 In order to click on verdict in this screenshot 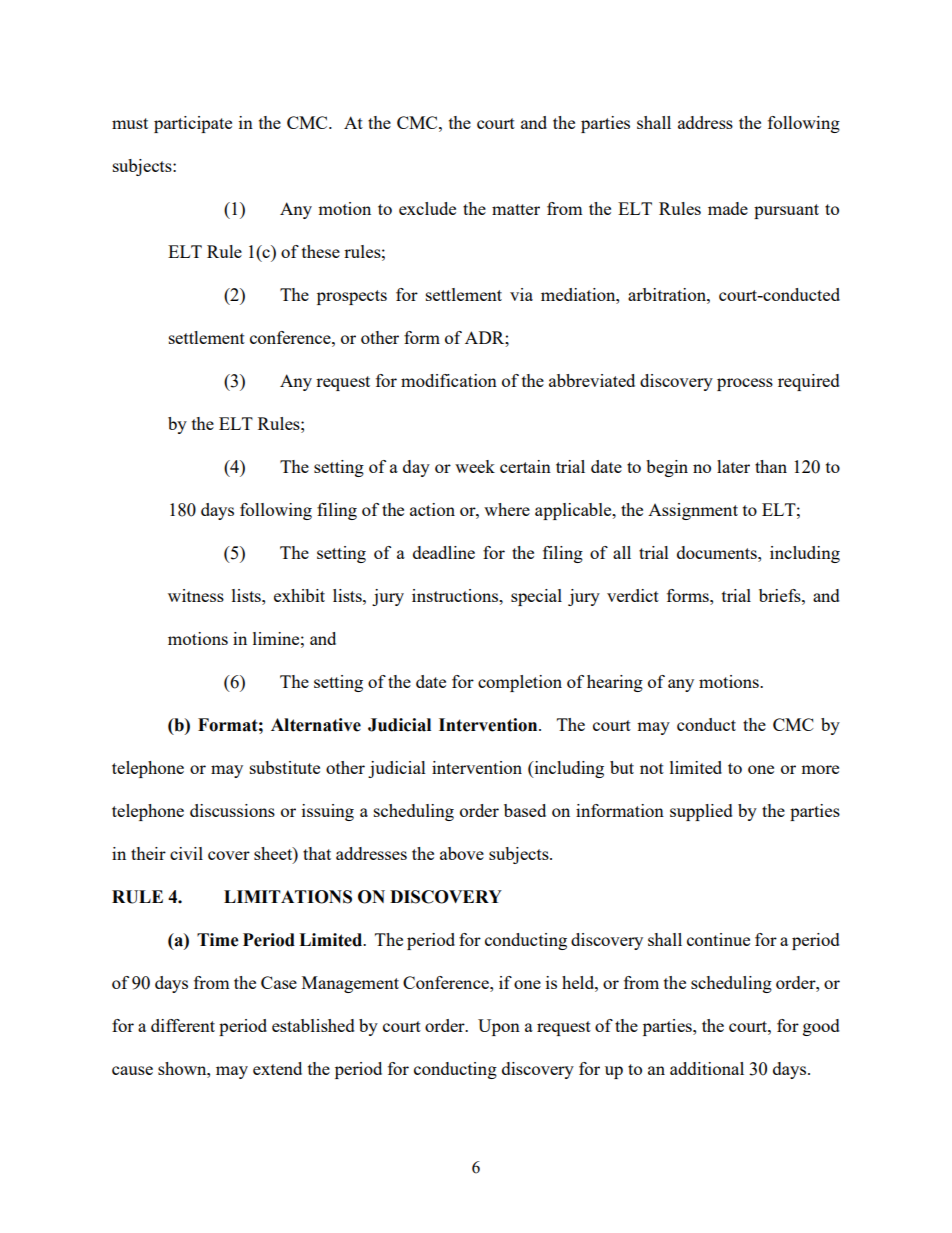, I will do `click(633, 595)`.
